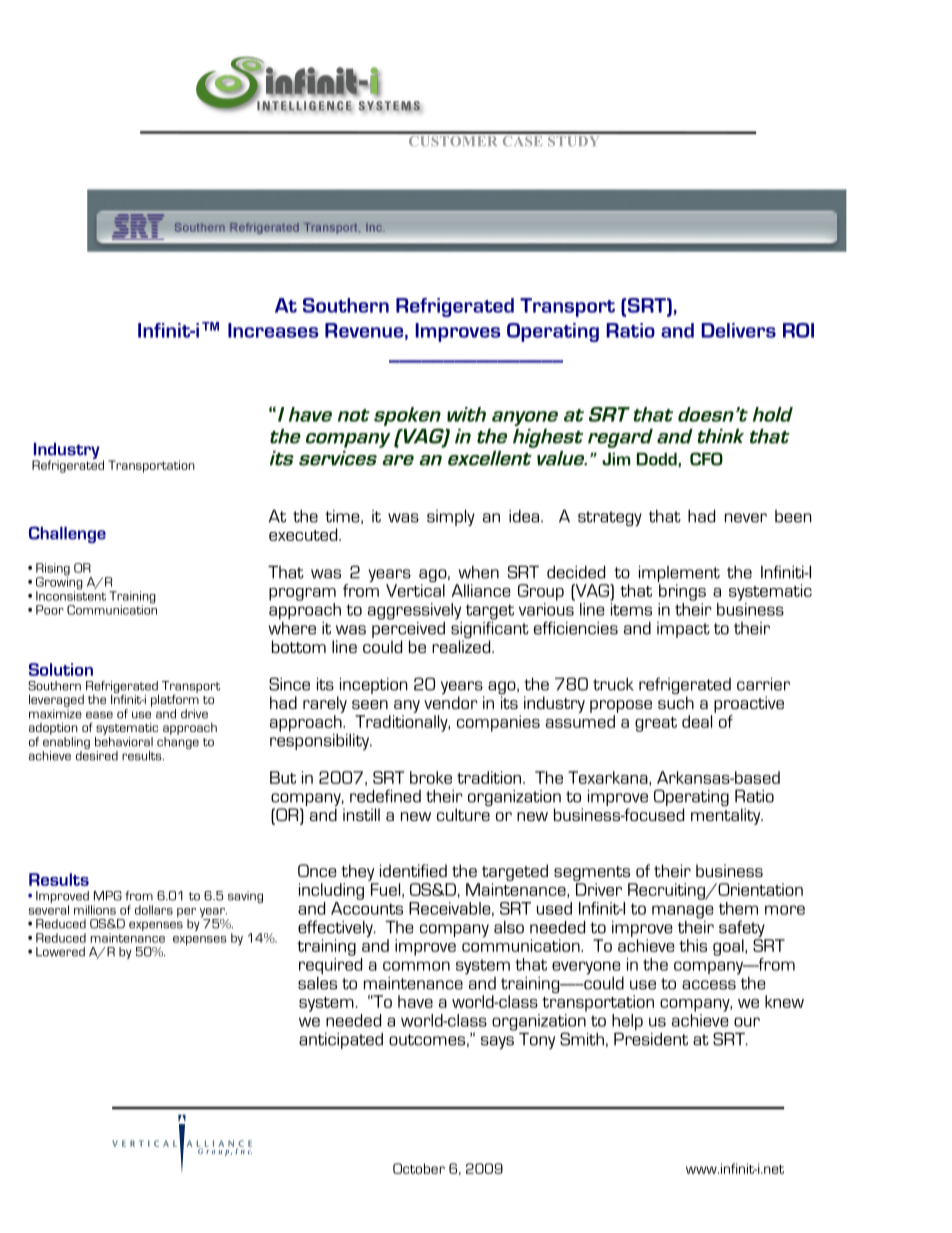  Describe the element at coordinates (71, 595) in the image. I see `Inconsistent` at that location.
